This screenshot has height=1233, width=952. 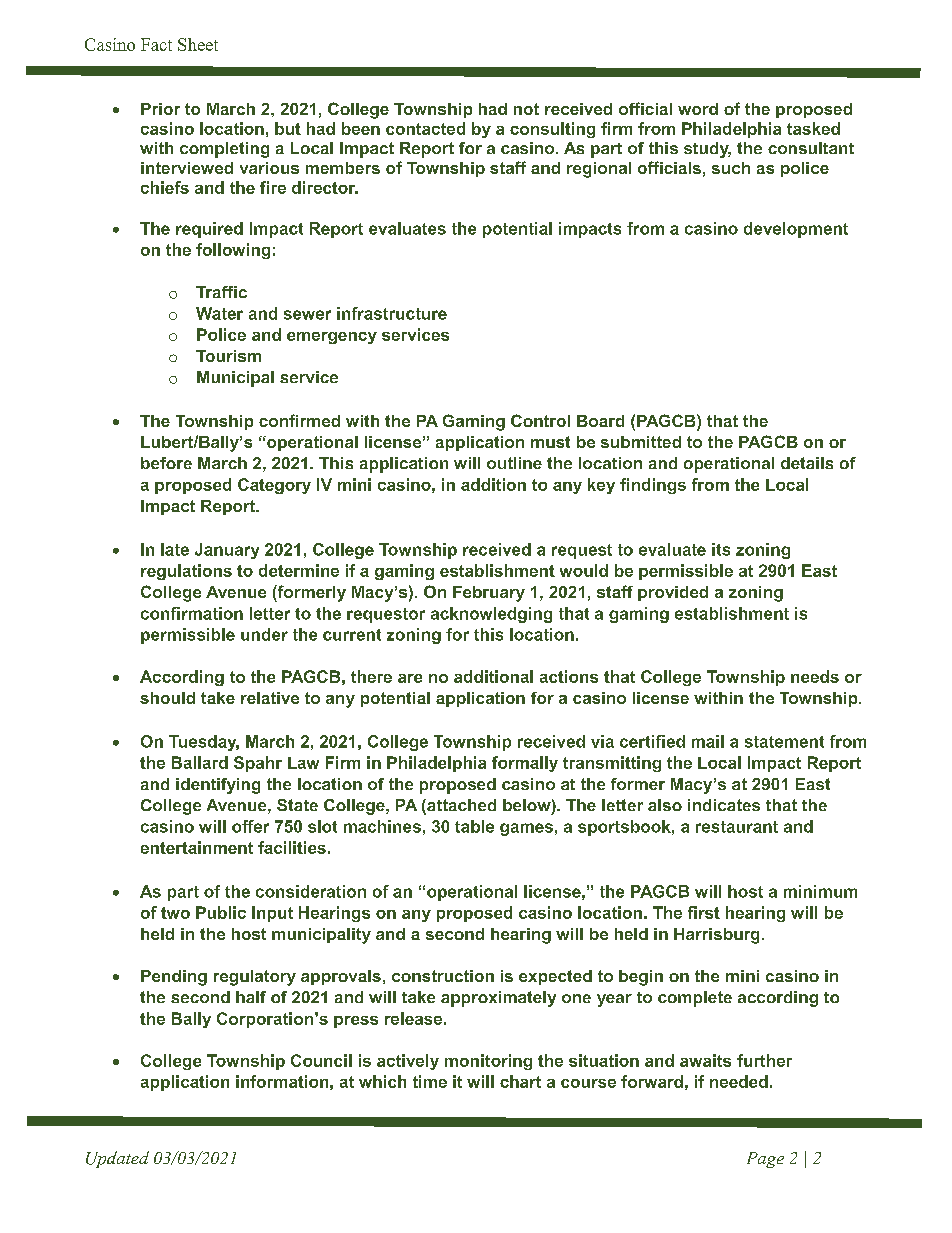 I want to click on Sheet, so click(x=198, y=44).
